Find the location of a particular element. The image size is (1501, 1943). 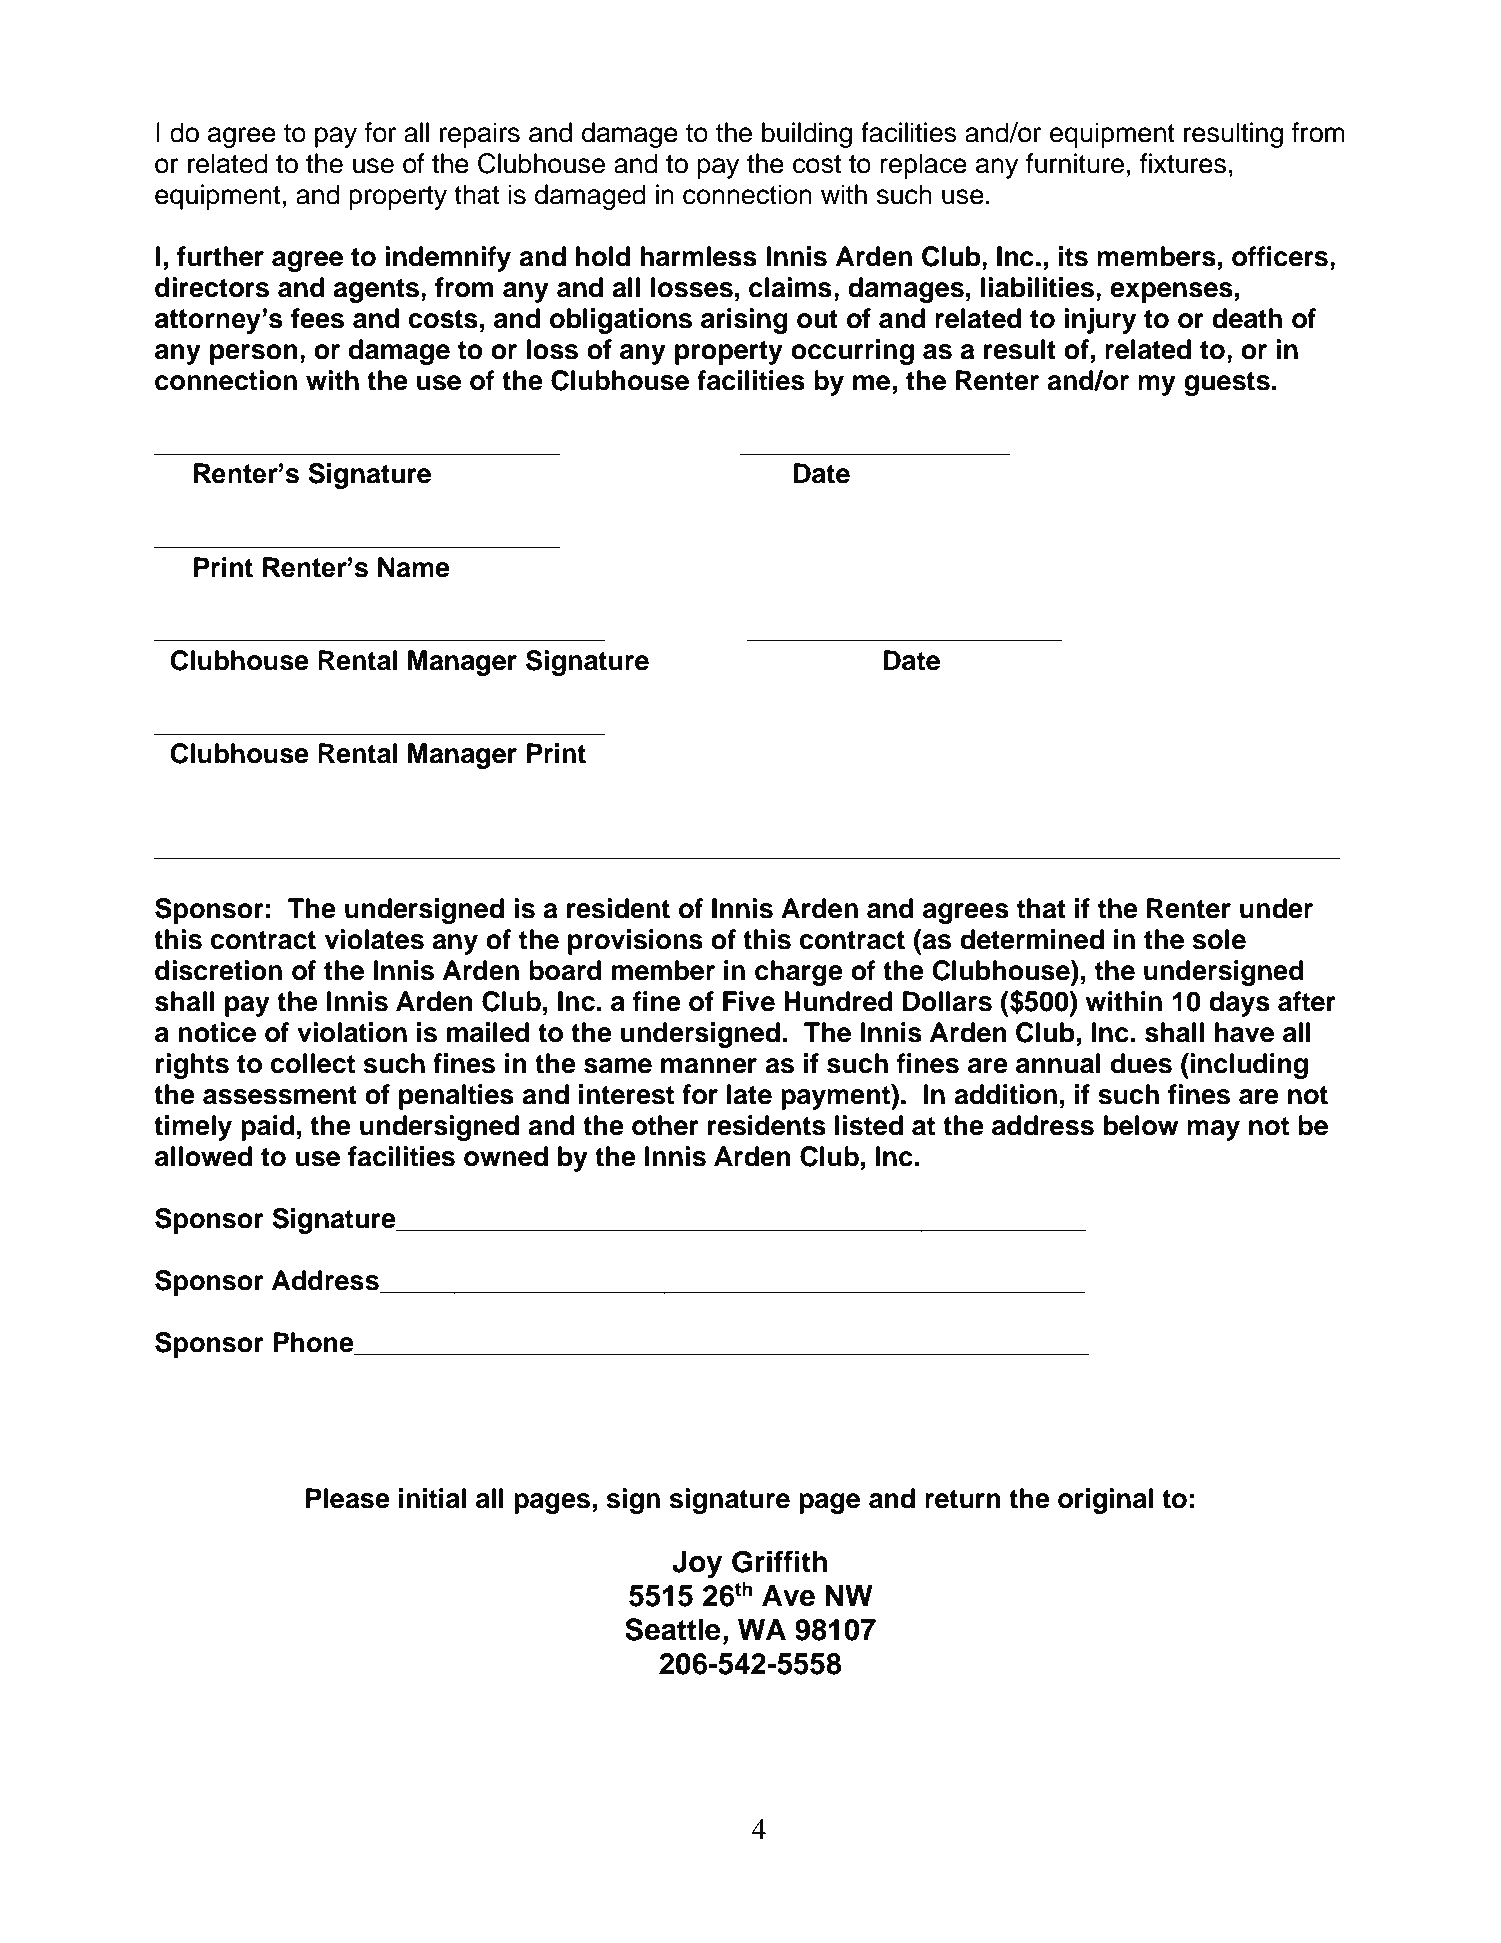

fixtures is located at coordinates (1183, 163).
